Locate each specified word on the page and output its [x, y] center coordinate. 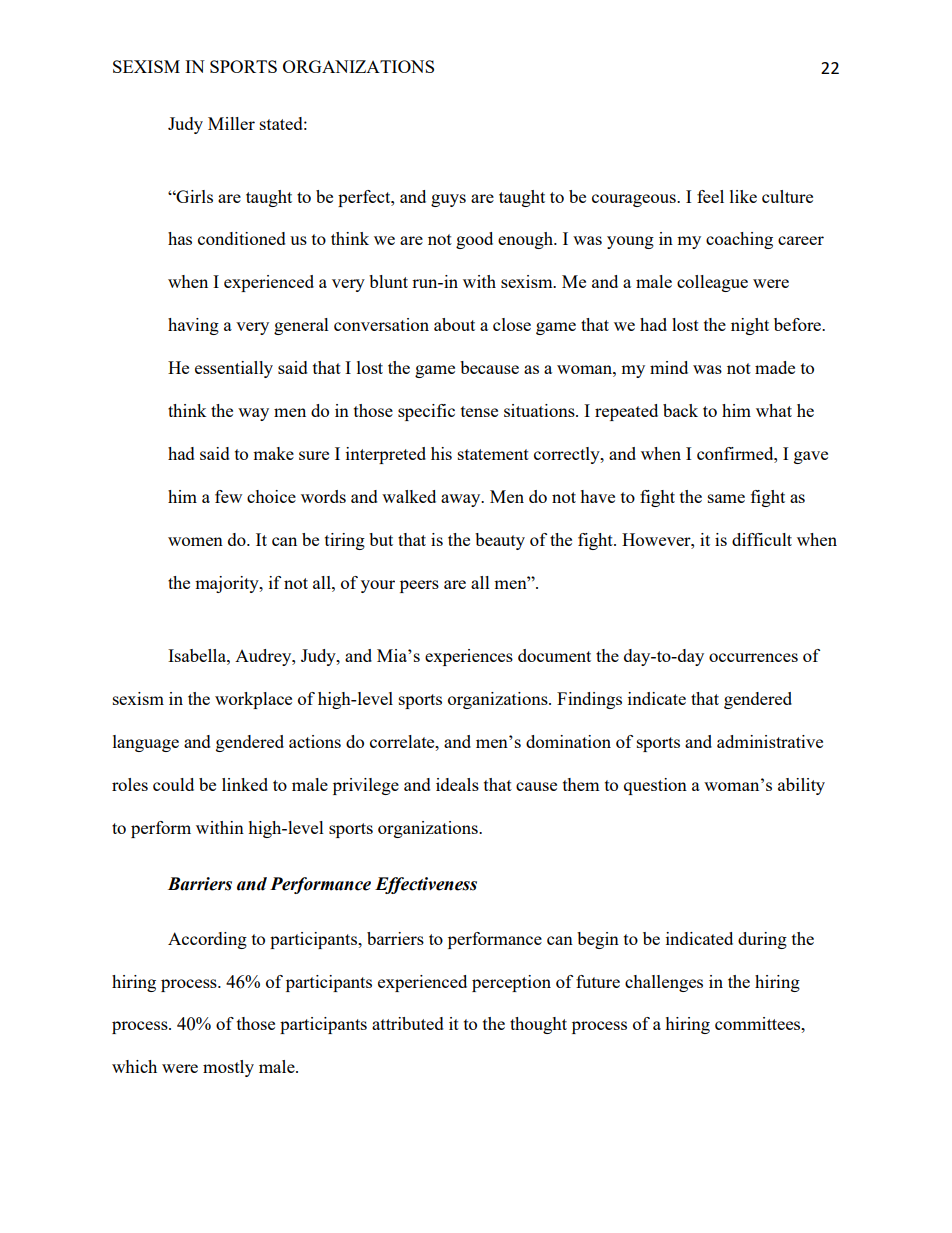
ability [801, 786]
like [743, 196]
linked [245, 784]
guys [448, 200]
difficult [762, 539]
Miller [231, 123]
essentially [234, 369]
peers [419, 586]
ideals [457, 784]
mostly [228, 1068]
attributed [408, 1023]
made [775, 367]
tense [479, 411]
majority [228, 584]
